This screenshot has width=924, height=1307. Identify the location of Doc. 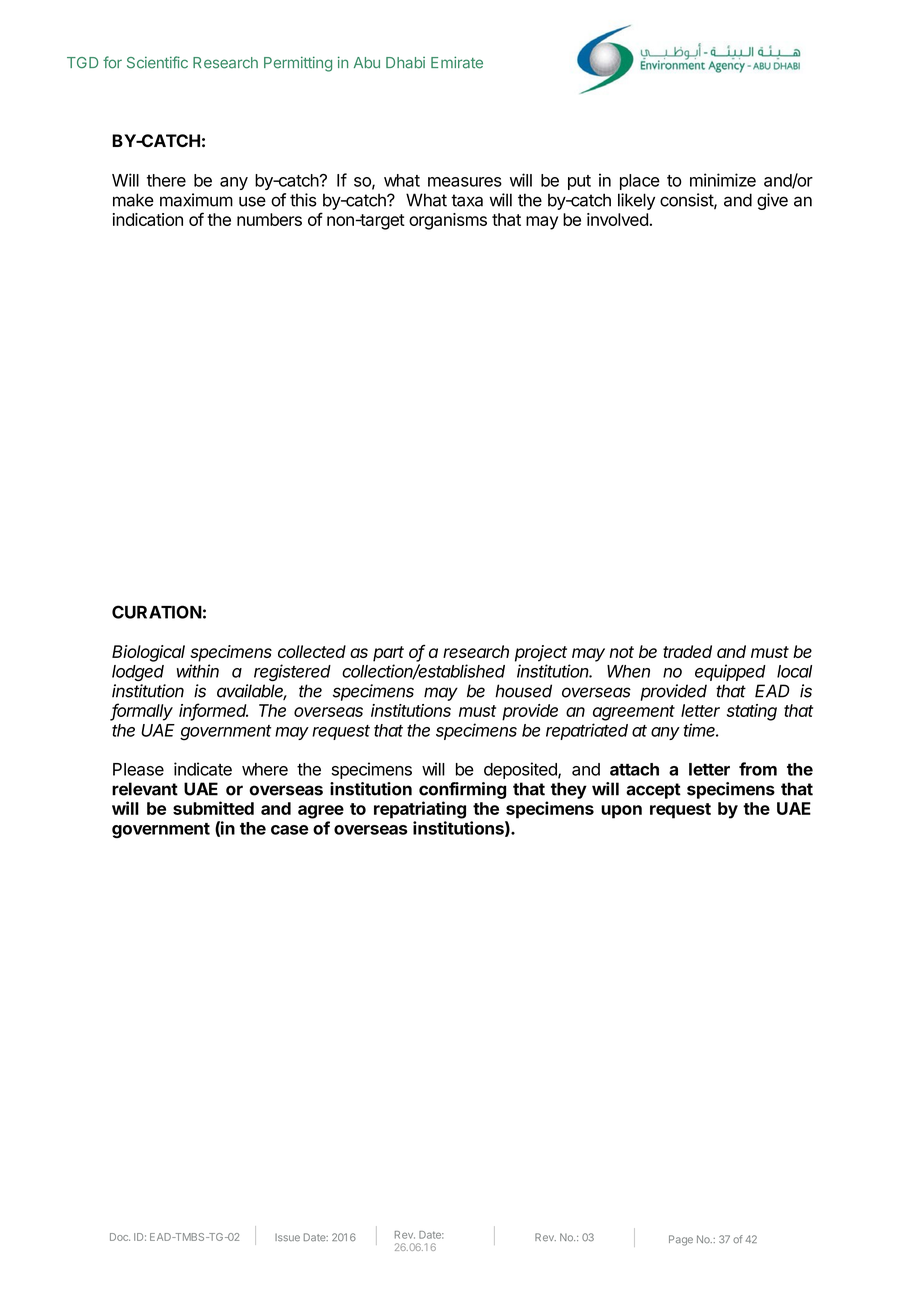
(120, 1237).
